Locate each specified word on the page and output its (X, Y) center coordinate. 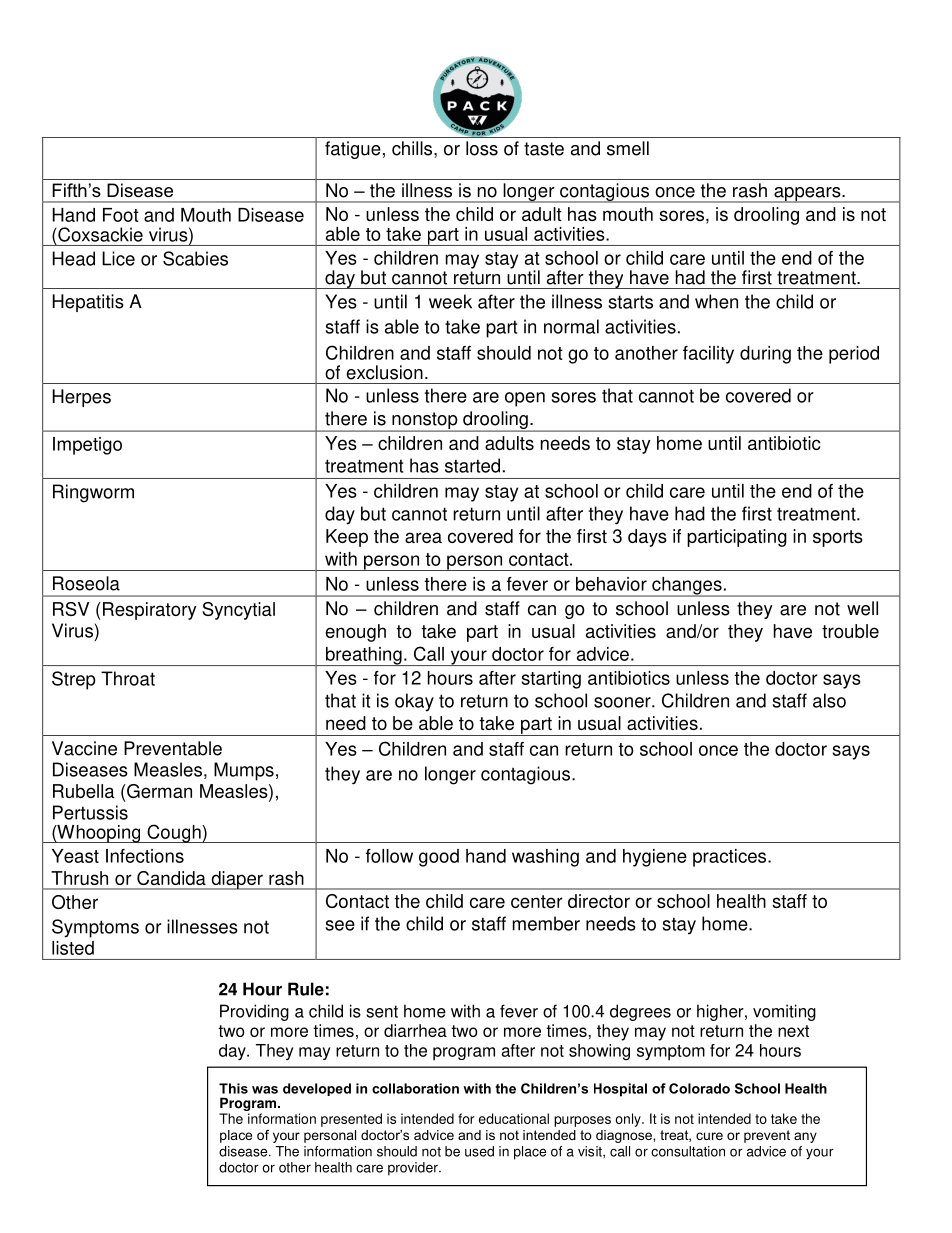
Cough (174, 833)
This (233, 1088)
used (479, 1151)
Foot (121, 215)
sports (838, 538)
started (472, 465)
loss (482, 148)
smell (628, 148)
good (439, 858)
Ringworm (93, 493)
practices (731, 858)
